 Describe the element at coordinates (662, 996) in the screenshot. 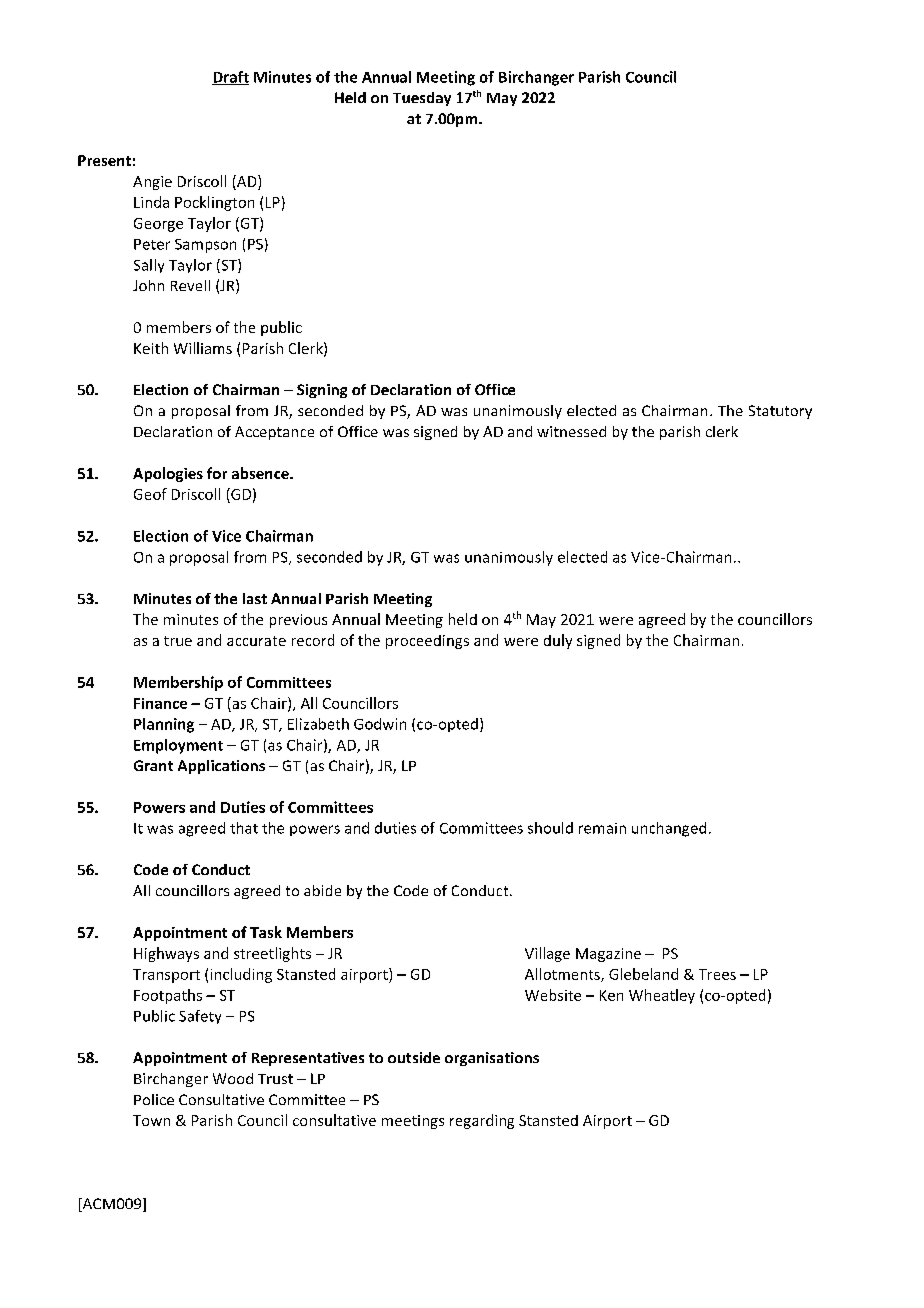

I see `Wheatley` at that location.
